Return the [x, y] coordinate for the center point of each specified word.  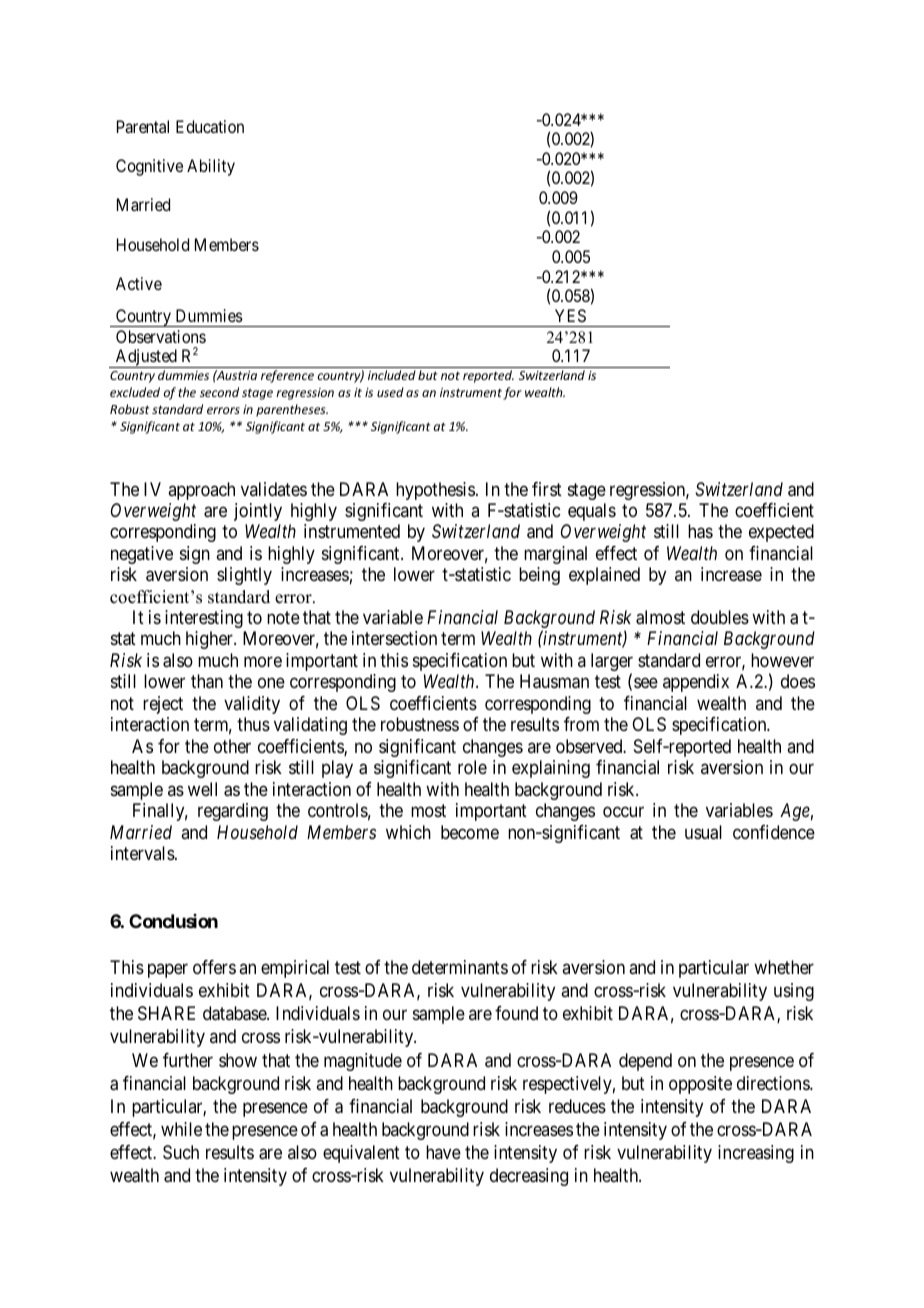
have [443, 1152]
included [392, 375]
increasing [756, 1154]
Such [181, 1152]
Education [210, 126]
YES [570, 315]
